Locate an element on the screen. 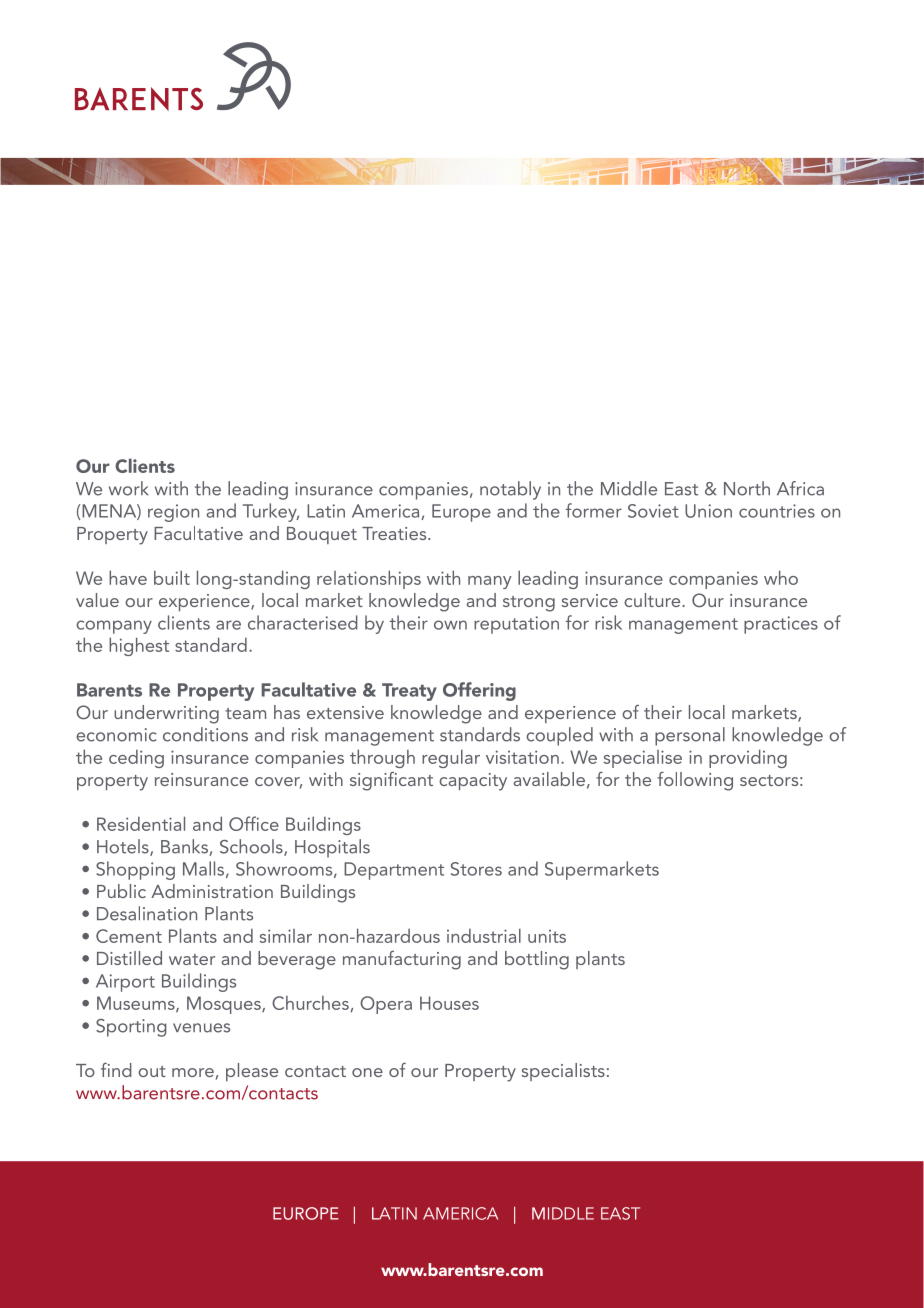 This screenshot has width=924, height=1308. one is located at coordinates (367, 1072).
